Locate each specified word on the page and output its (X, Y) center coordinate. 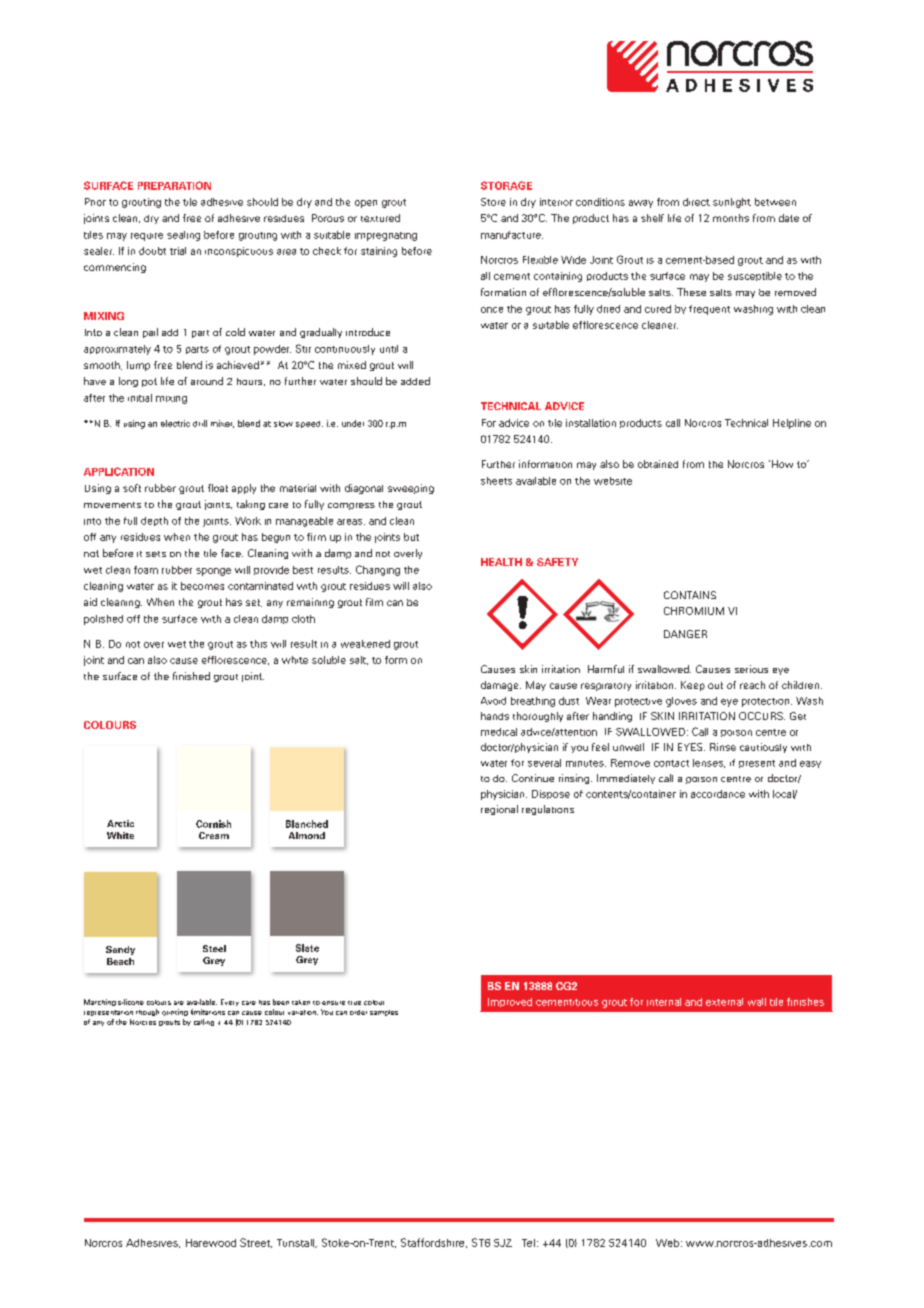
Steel (214, 948)
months (731, 218)
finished (191, 676)
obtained (658, 464)
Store (493, 202)
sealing (183, 236)
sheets (496, 481)
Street (256, 1243)
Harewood (211, 1243)
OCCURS (762, 716)
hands (495, 716)
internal (664, 1002)
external (724, 1002)
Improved (510, 1002)
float (218, 488)
